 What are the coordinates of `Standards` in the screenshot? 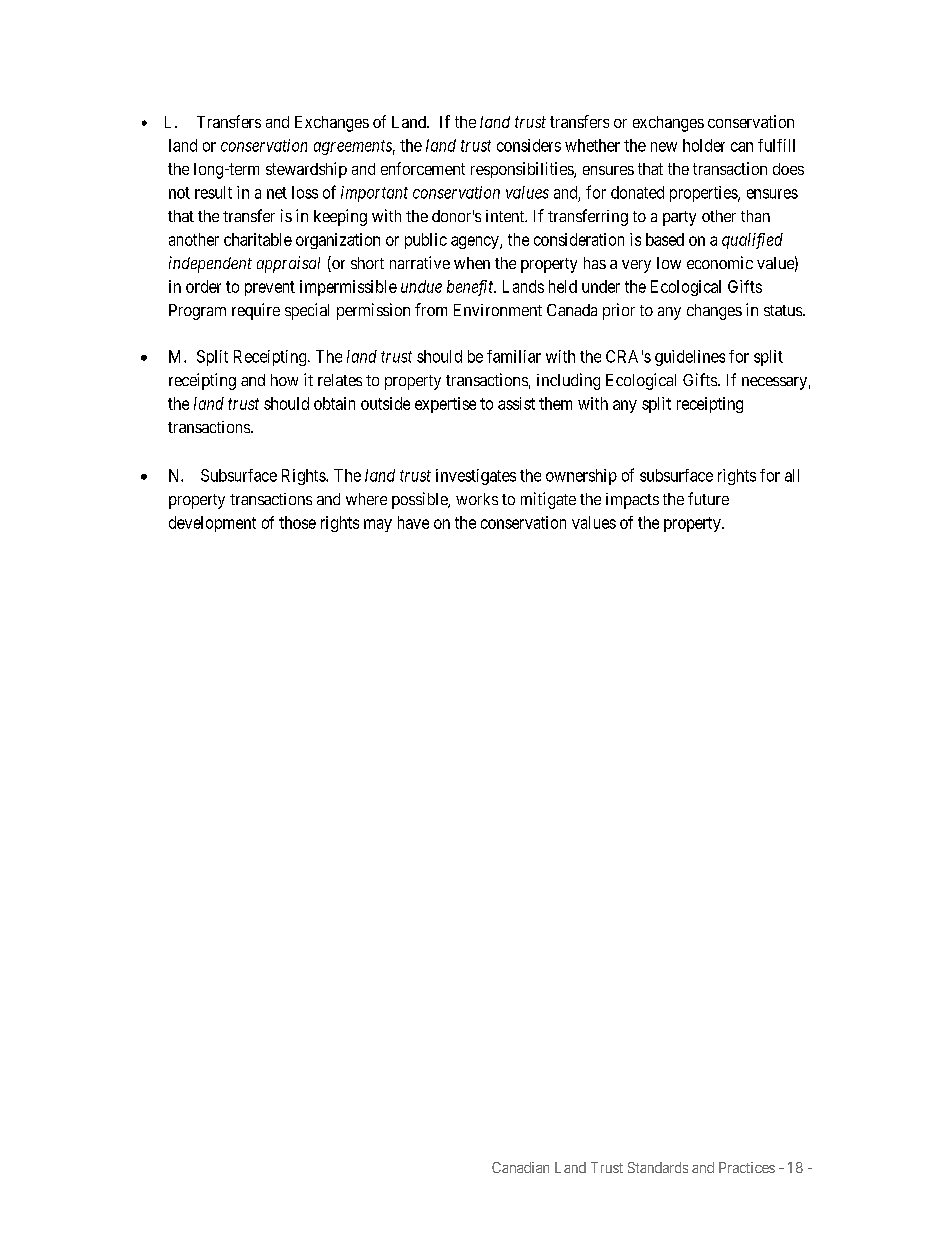 It's located at (658, 1167).
